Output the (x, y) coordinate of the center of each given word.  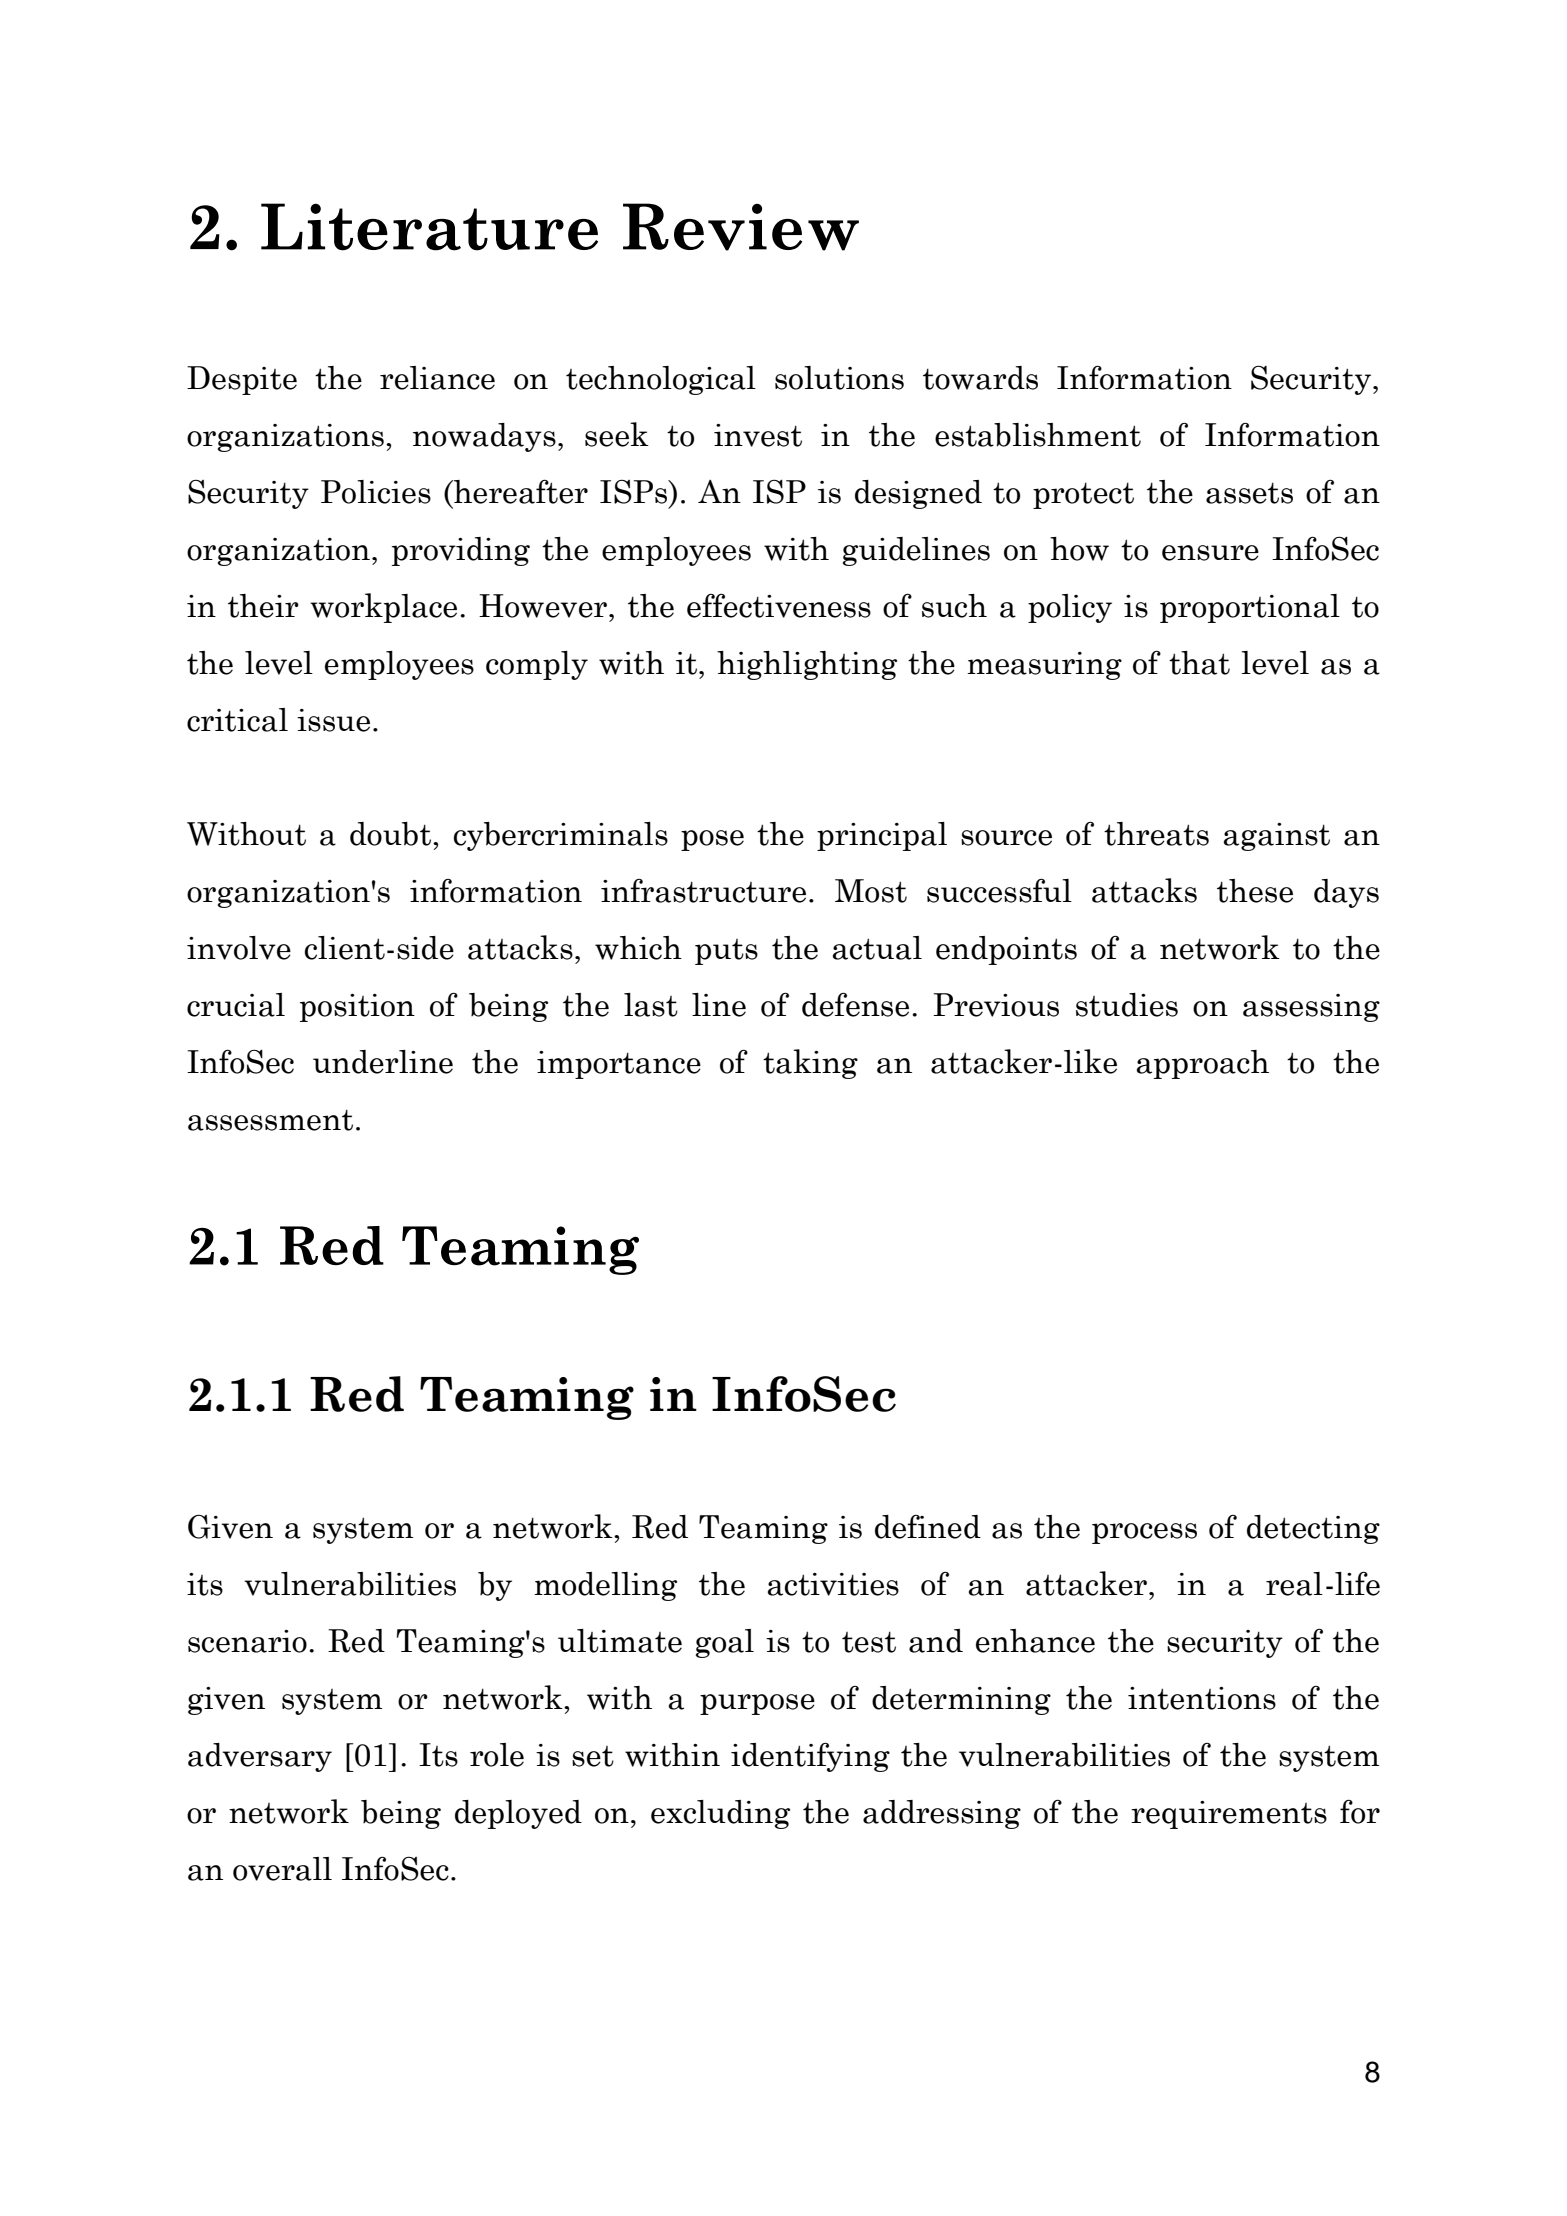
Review (741, 227)
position (357, 1008)
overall (282, 1869)
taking (810, 1064)
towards (980, 378)
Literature (429, 227)
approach (1203, 1064)
